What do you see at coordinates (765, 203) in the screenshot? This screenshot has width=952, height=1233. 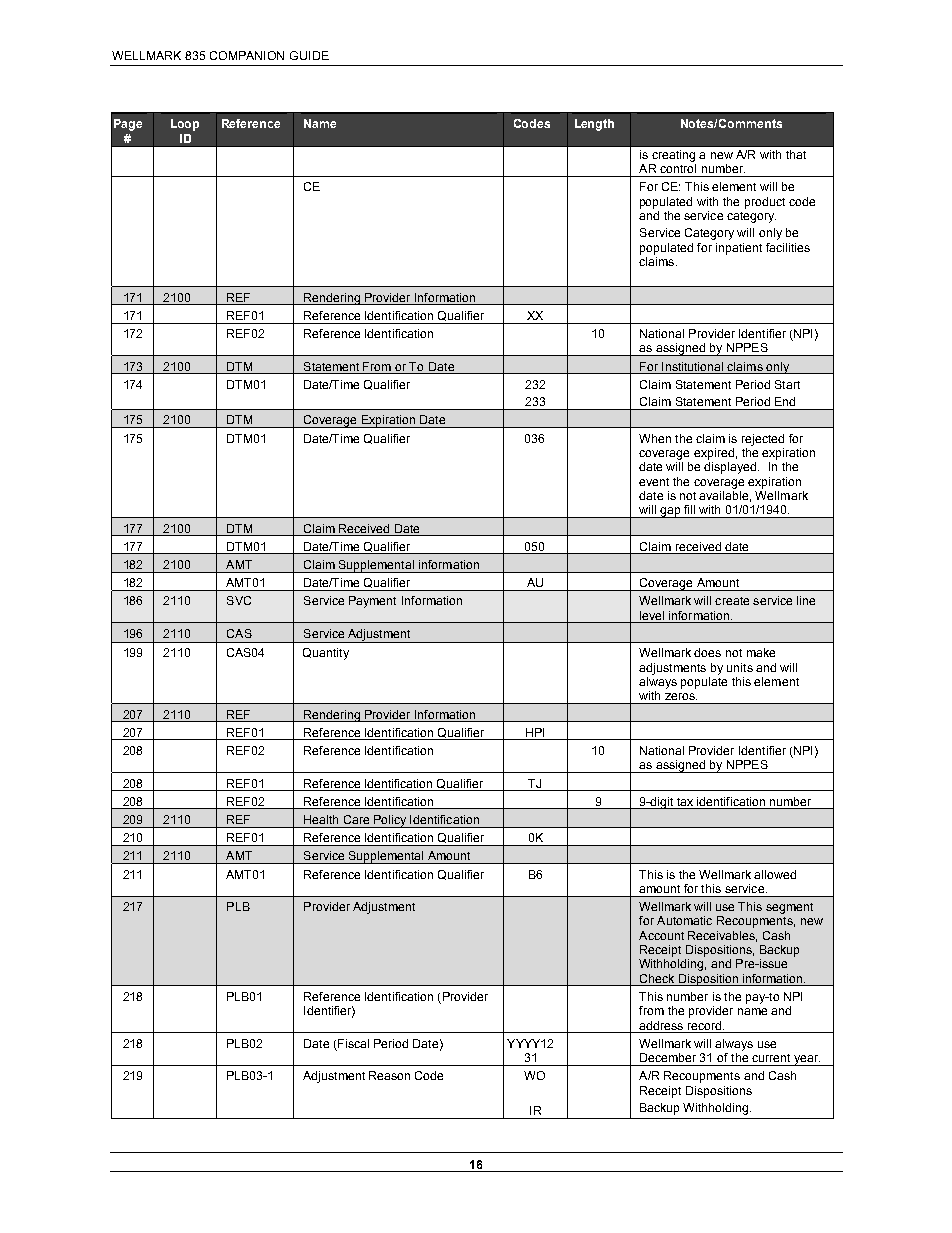 I see `product` at bounding box center [765, 203].
